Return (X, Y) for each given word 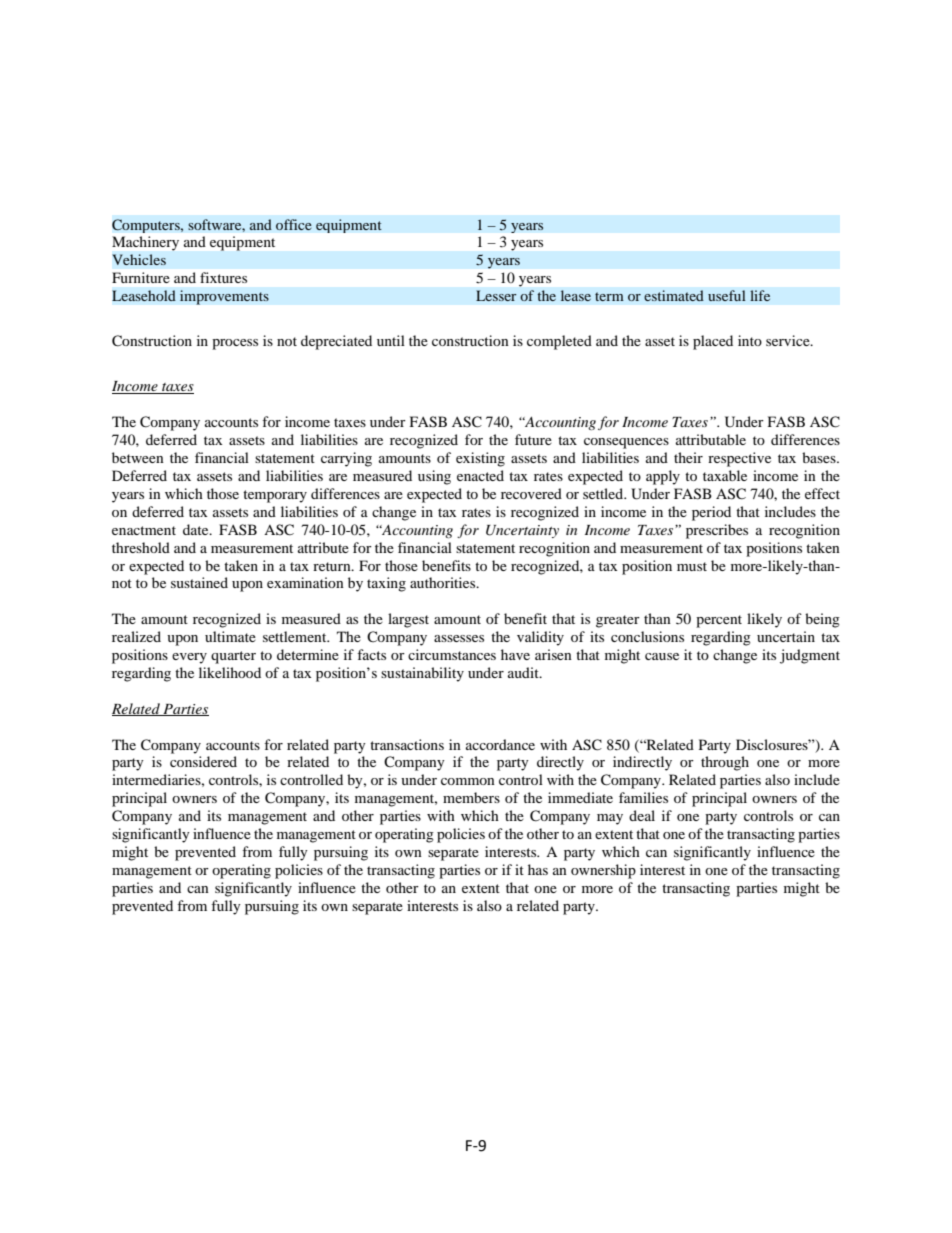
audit (524, 672)
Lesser (496, 295)
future (533, 439)
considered (203, 761)
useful (727, 295)
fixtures (223, 277)
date (197, 529)
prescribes (717, 531)
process (235, 344)
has (538, 869)
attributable (711, 439)
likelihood (230, 672)
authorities (444, 582)
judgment (810, 656)
